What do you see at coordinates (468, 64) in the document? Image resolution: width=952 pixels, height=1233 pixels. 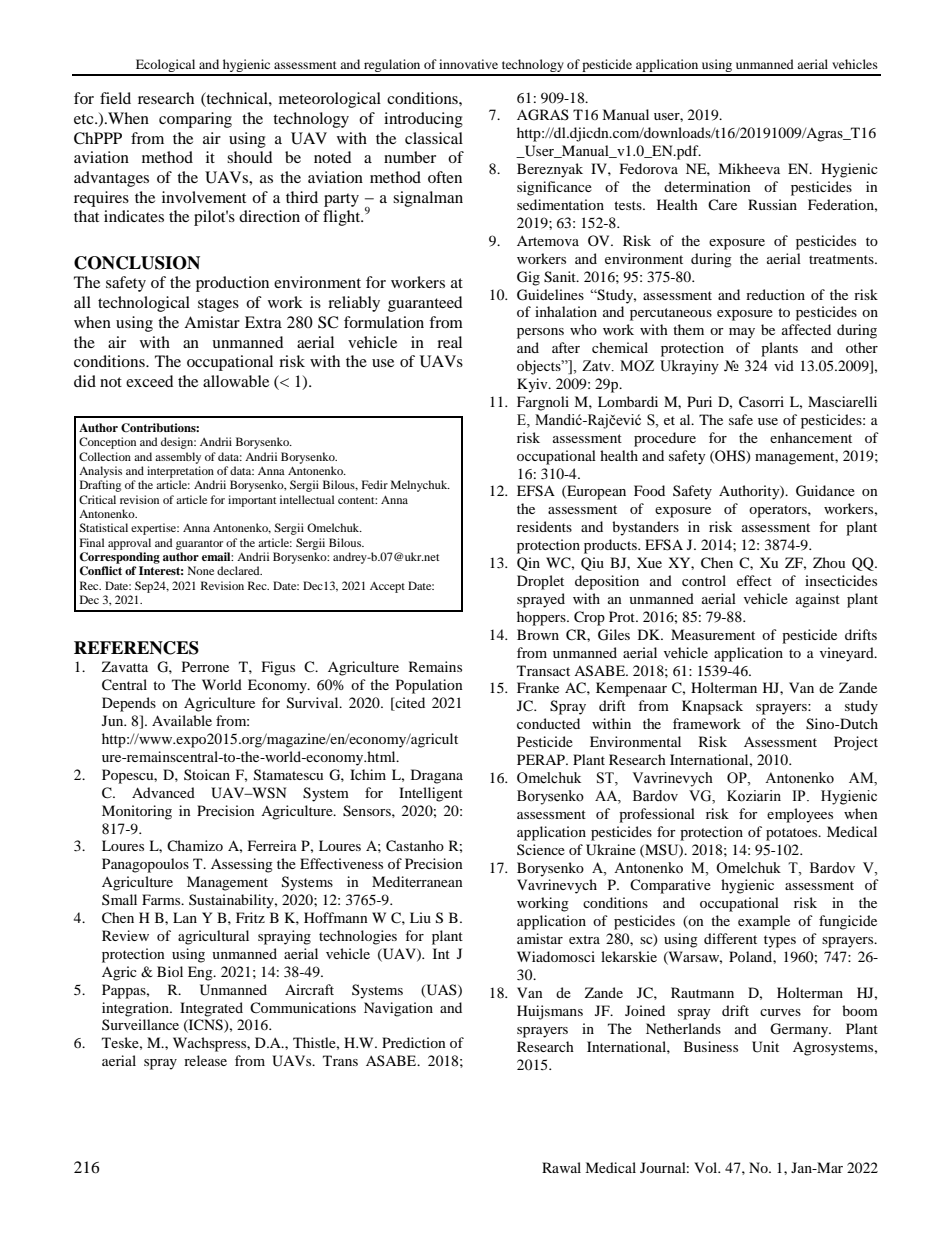 I see `innovative` at bounding box center [468, 64].
